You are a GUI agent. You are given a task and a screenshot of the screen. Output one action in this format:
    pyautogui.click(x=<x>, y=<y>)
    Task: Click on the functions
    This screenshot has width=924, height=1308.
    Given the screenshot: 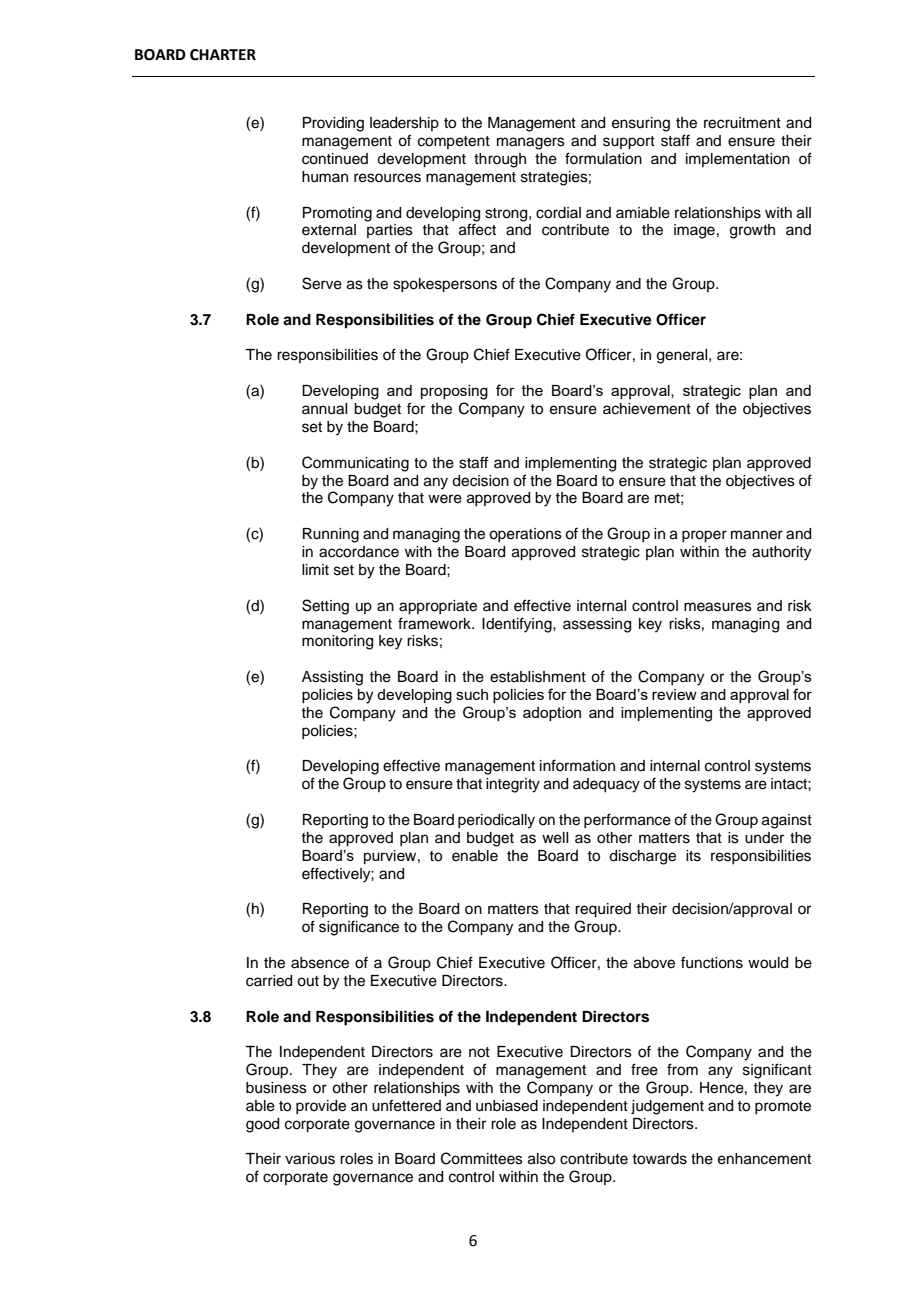 What is the action you would take?
    pyautogui.click(x=712, y=962)
